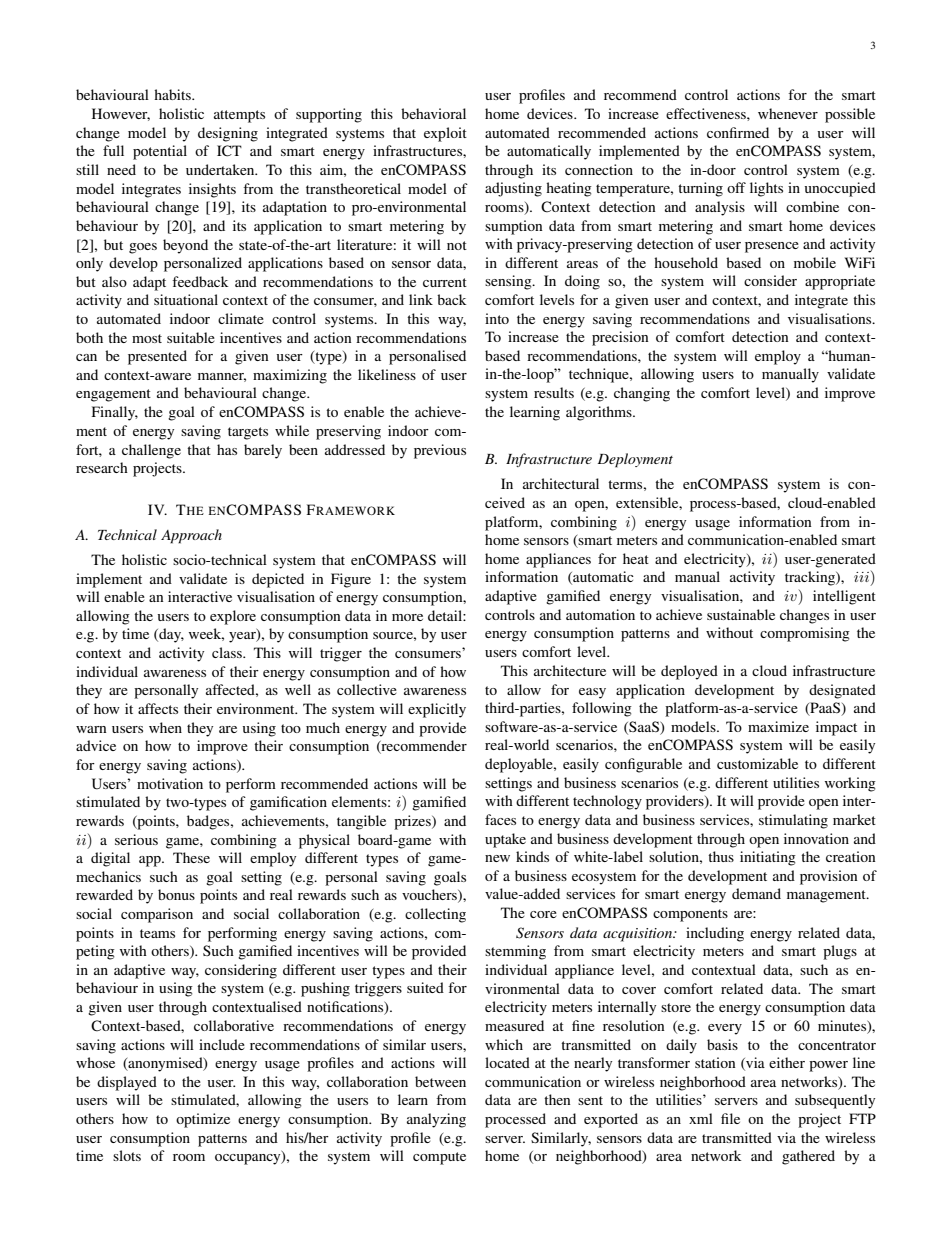  I want to click on exploit, so click(445, 134).
